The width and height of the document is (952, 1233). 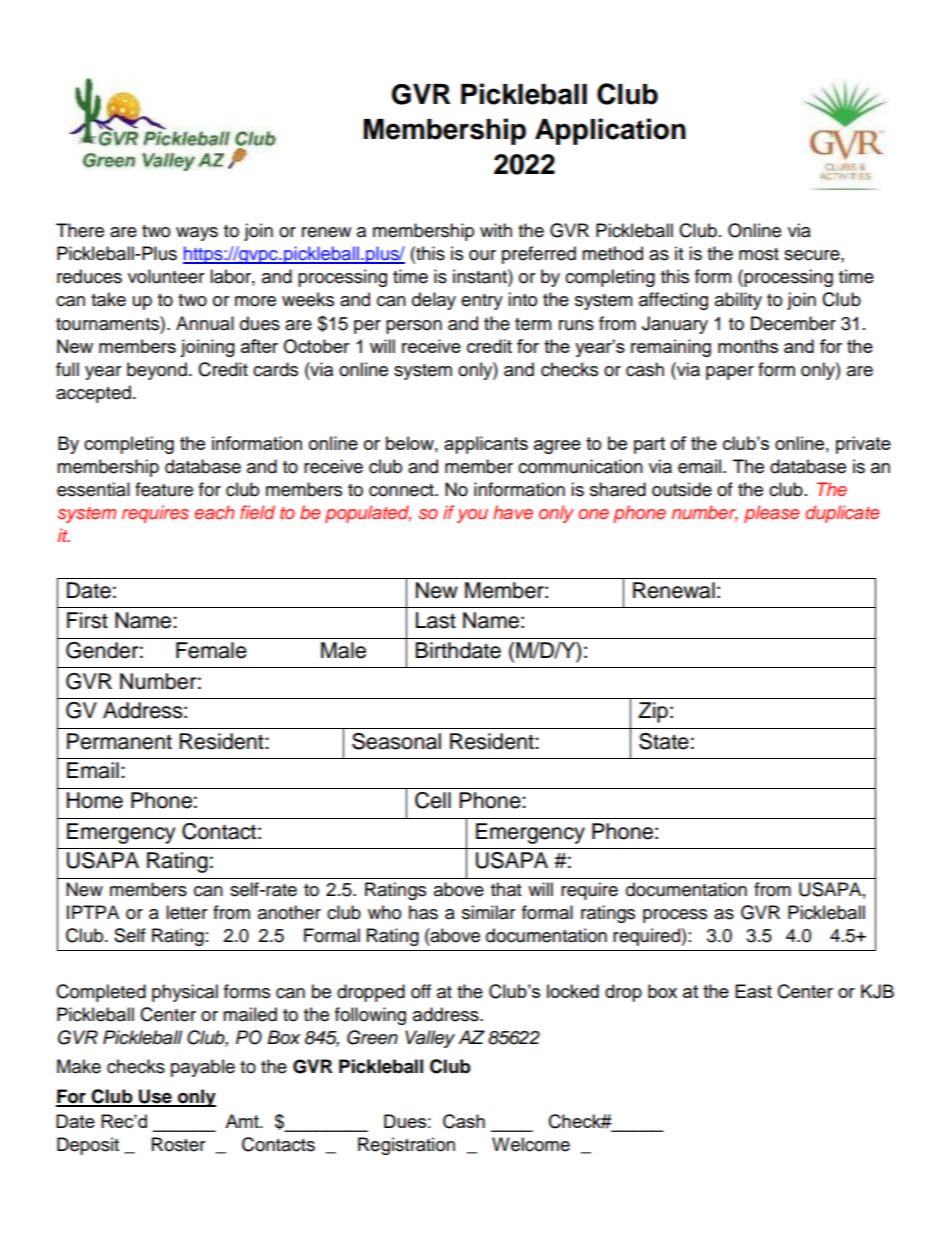 I want to click on East, so click(x=753, y=991).
